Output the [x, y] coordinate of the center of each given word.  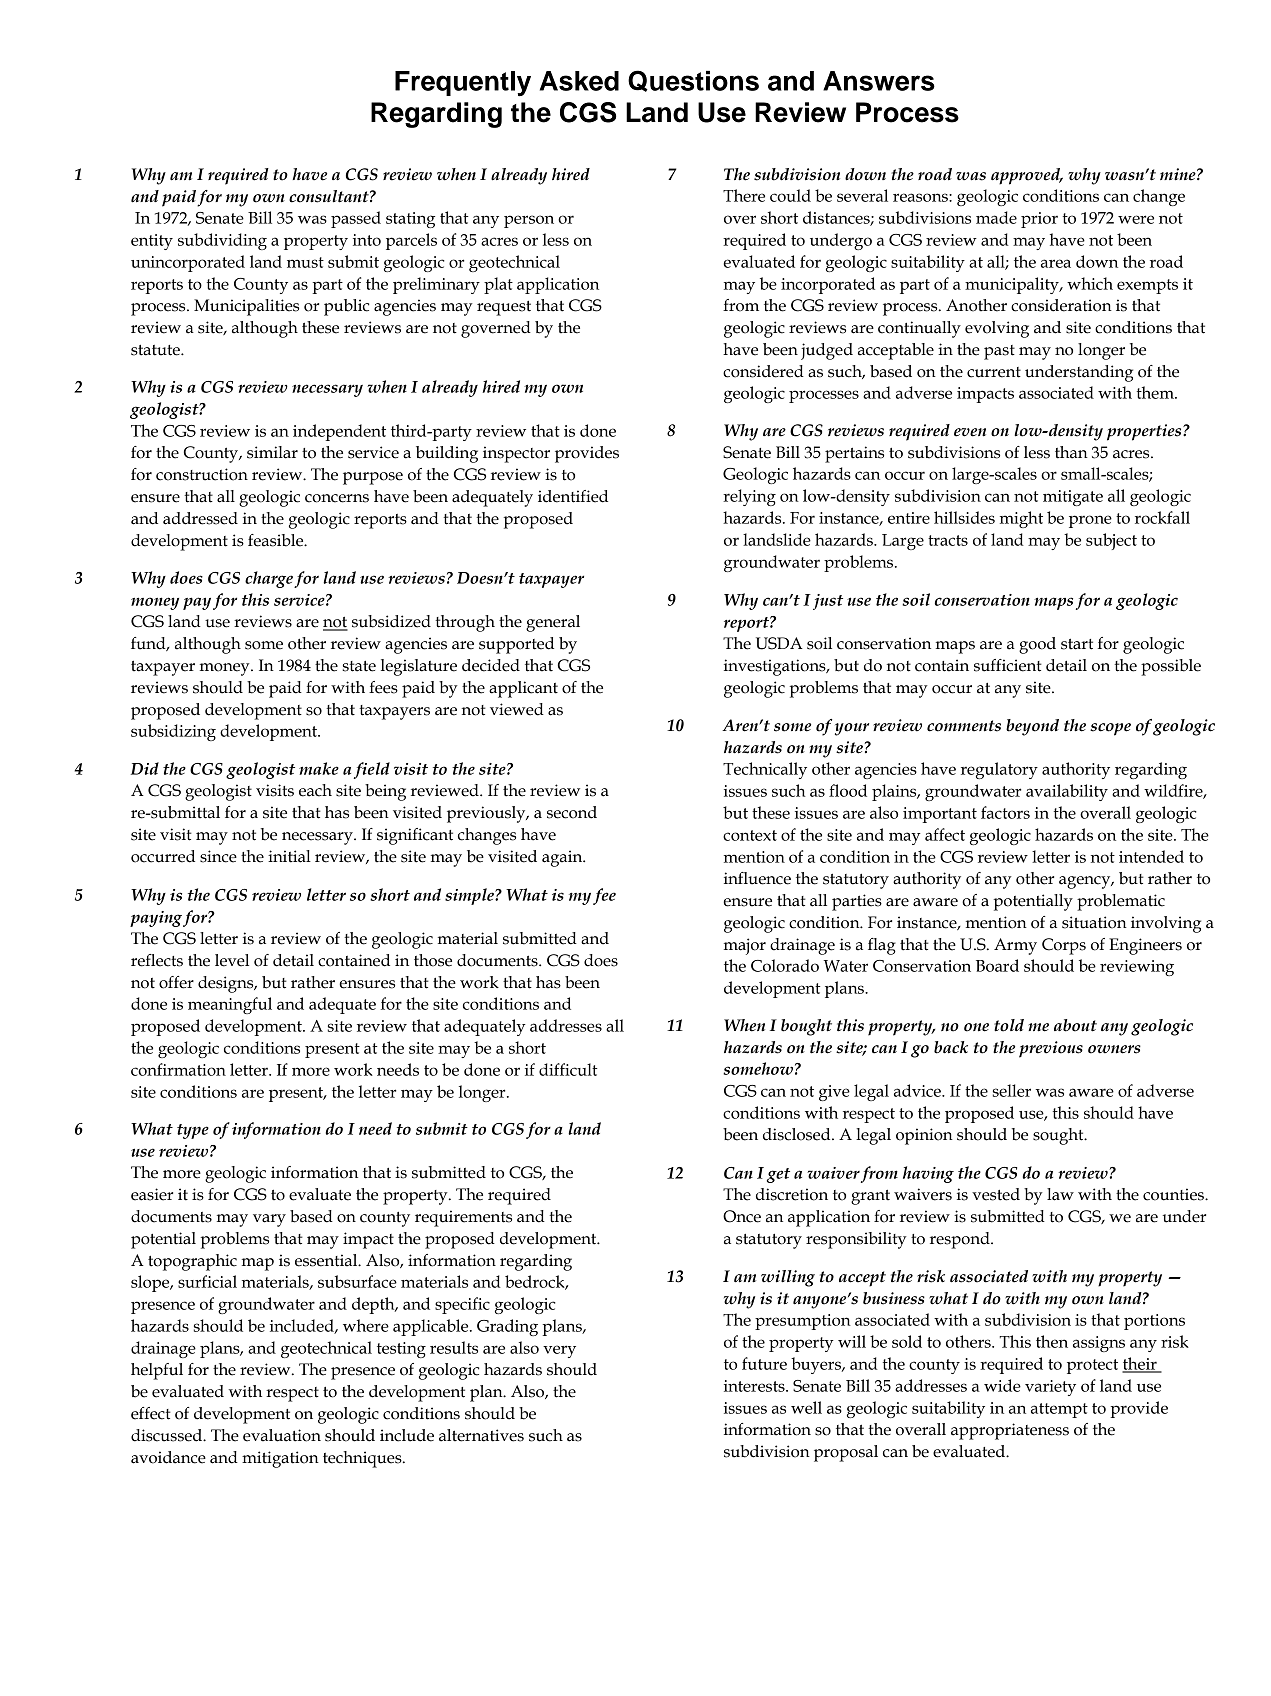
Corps [1064, 946]
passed [356, 219]
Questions [693, 81]
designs [227, 984]
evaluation [282, 1435]
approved [1027, 176]
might [1021, 519]
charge [269, 579]
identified [573, 496]
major [745, 946]
